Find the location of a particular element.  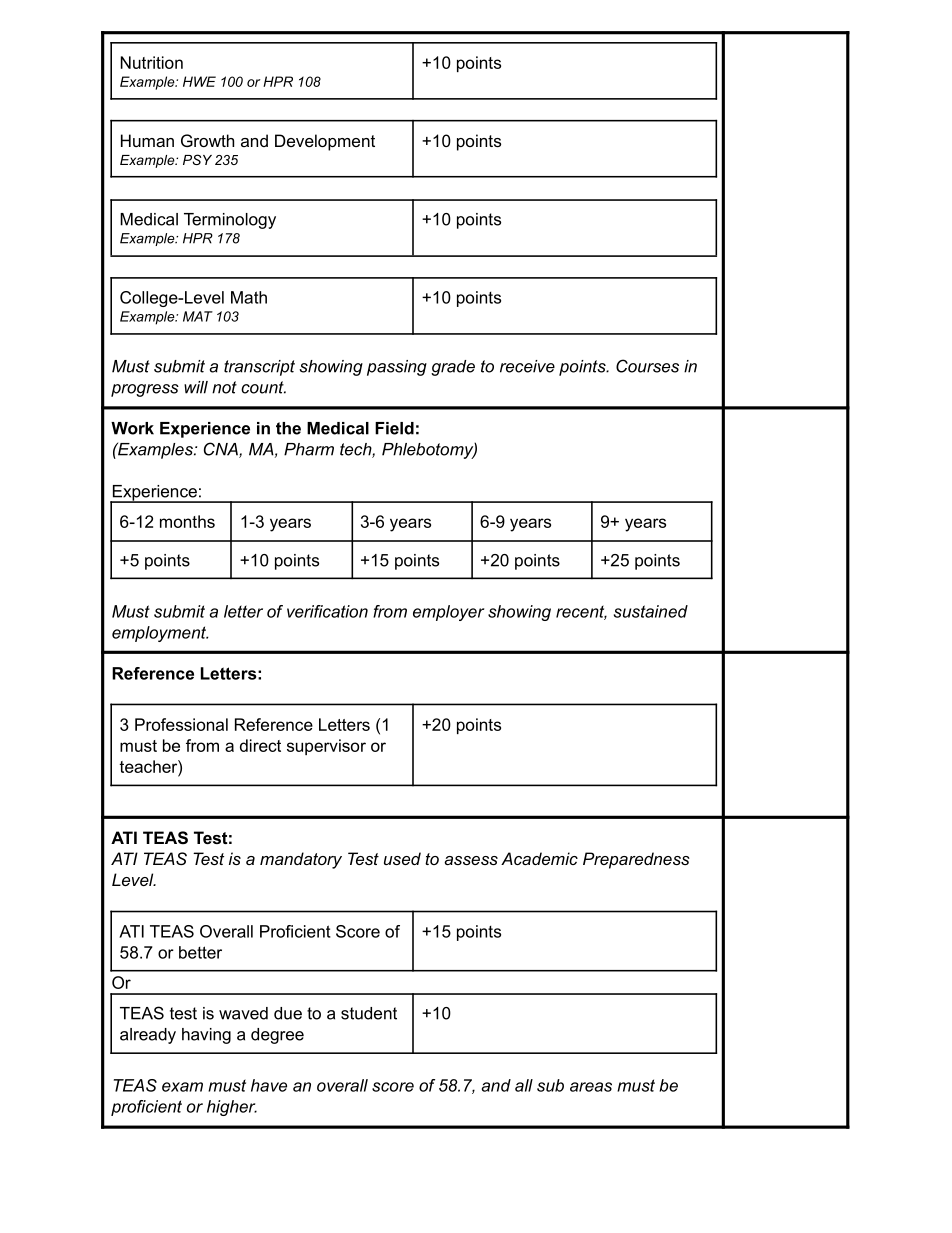

HWE is located at coordinates (199, 81).
